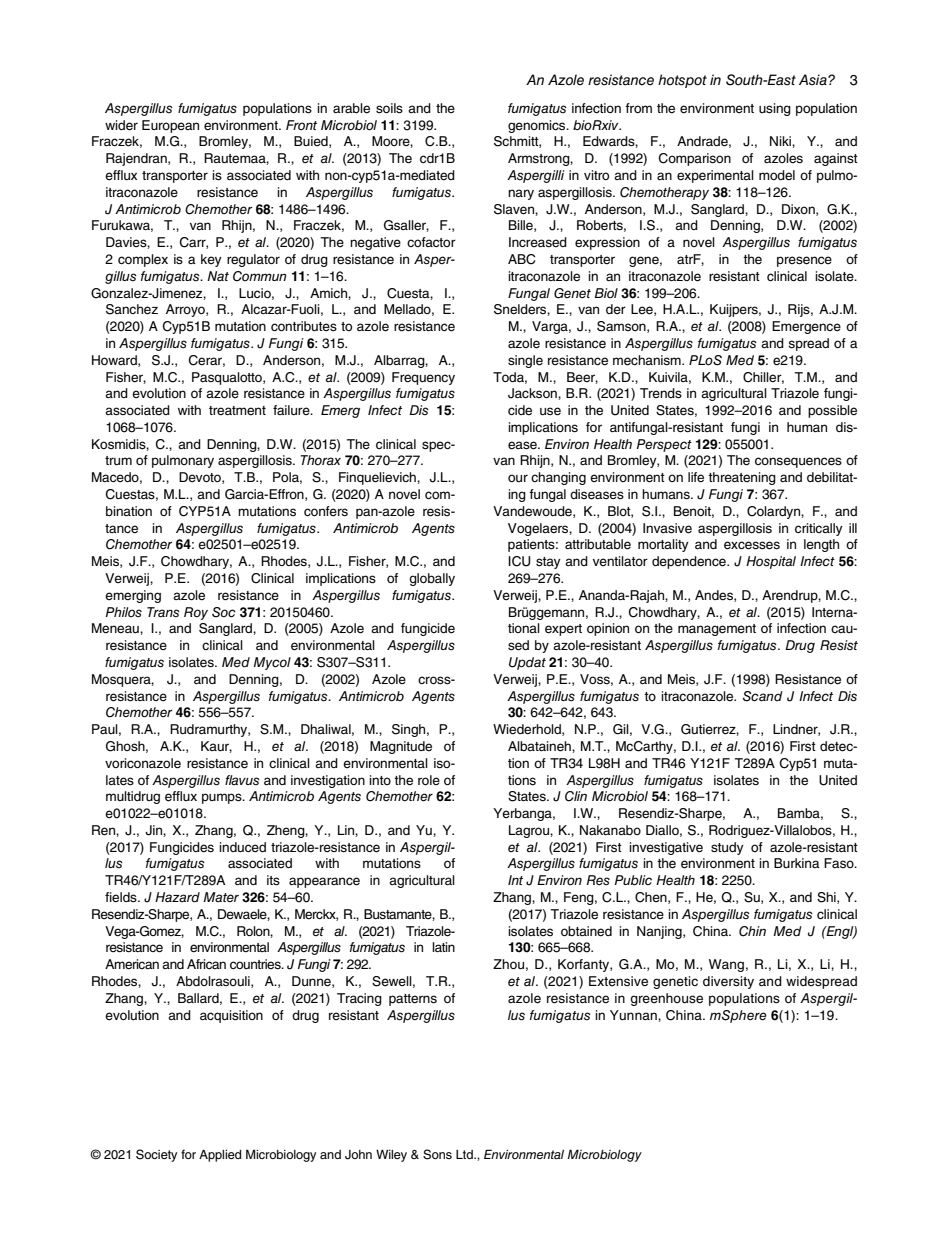  Describe the element at coordinates (634, 1015) in the image. I see `Yunnan` at that location.
